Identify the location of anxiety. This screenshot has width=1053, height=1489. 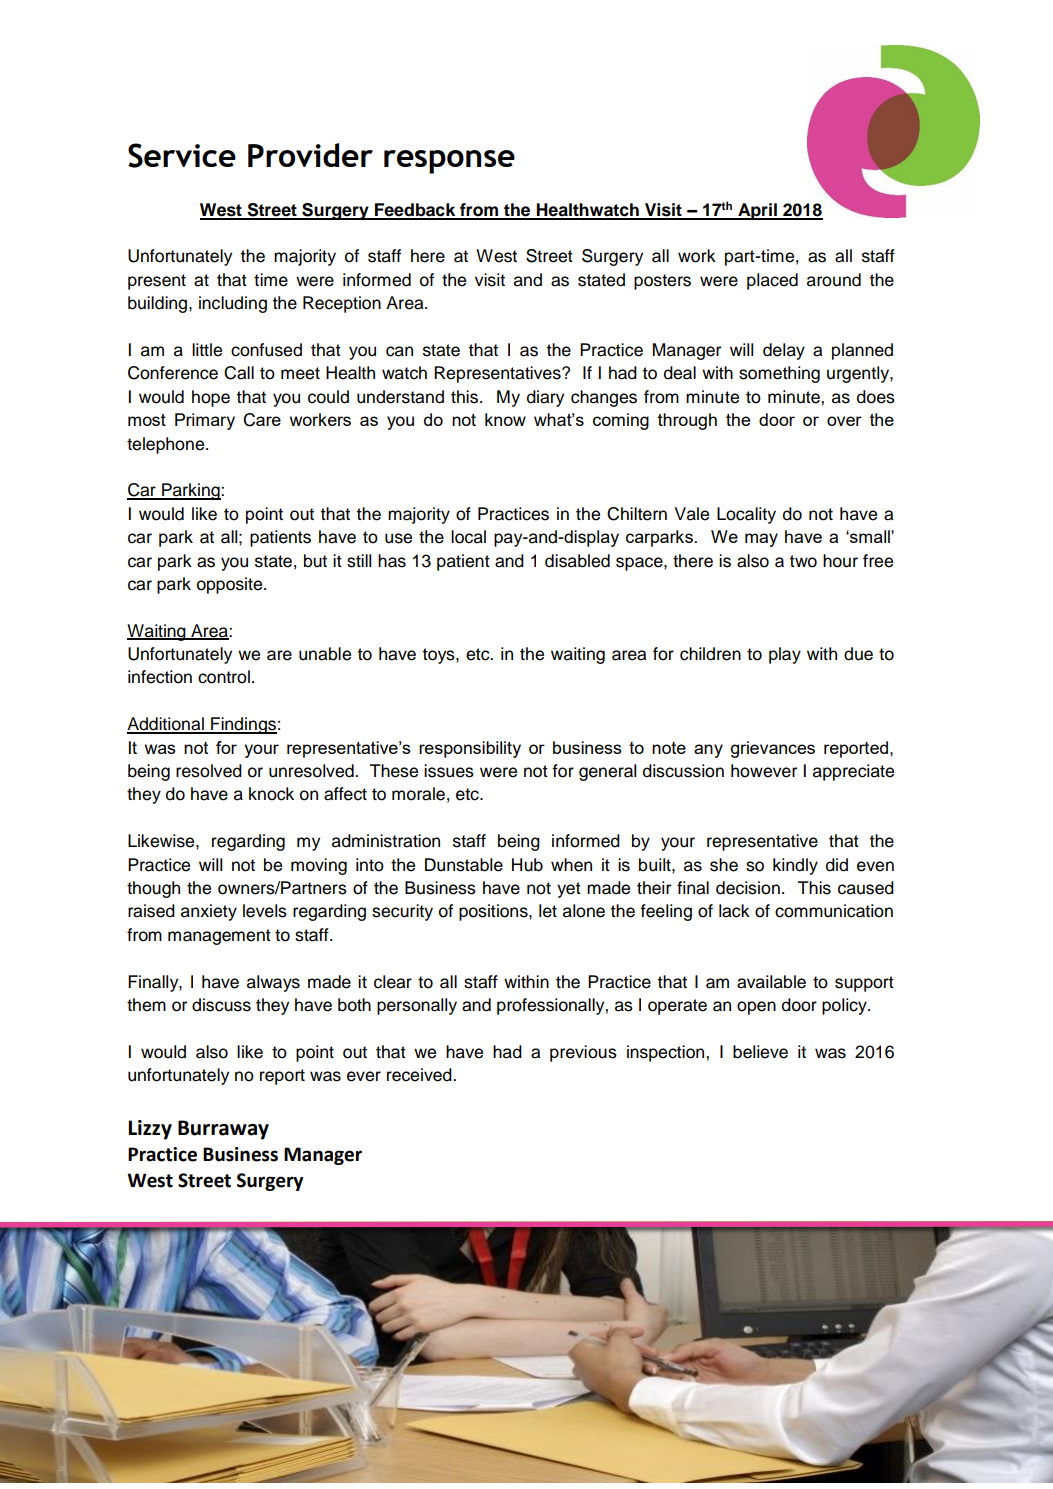
(209, 912).
